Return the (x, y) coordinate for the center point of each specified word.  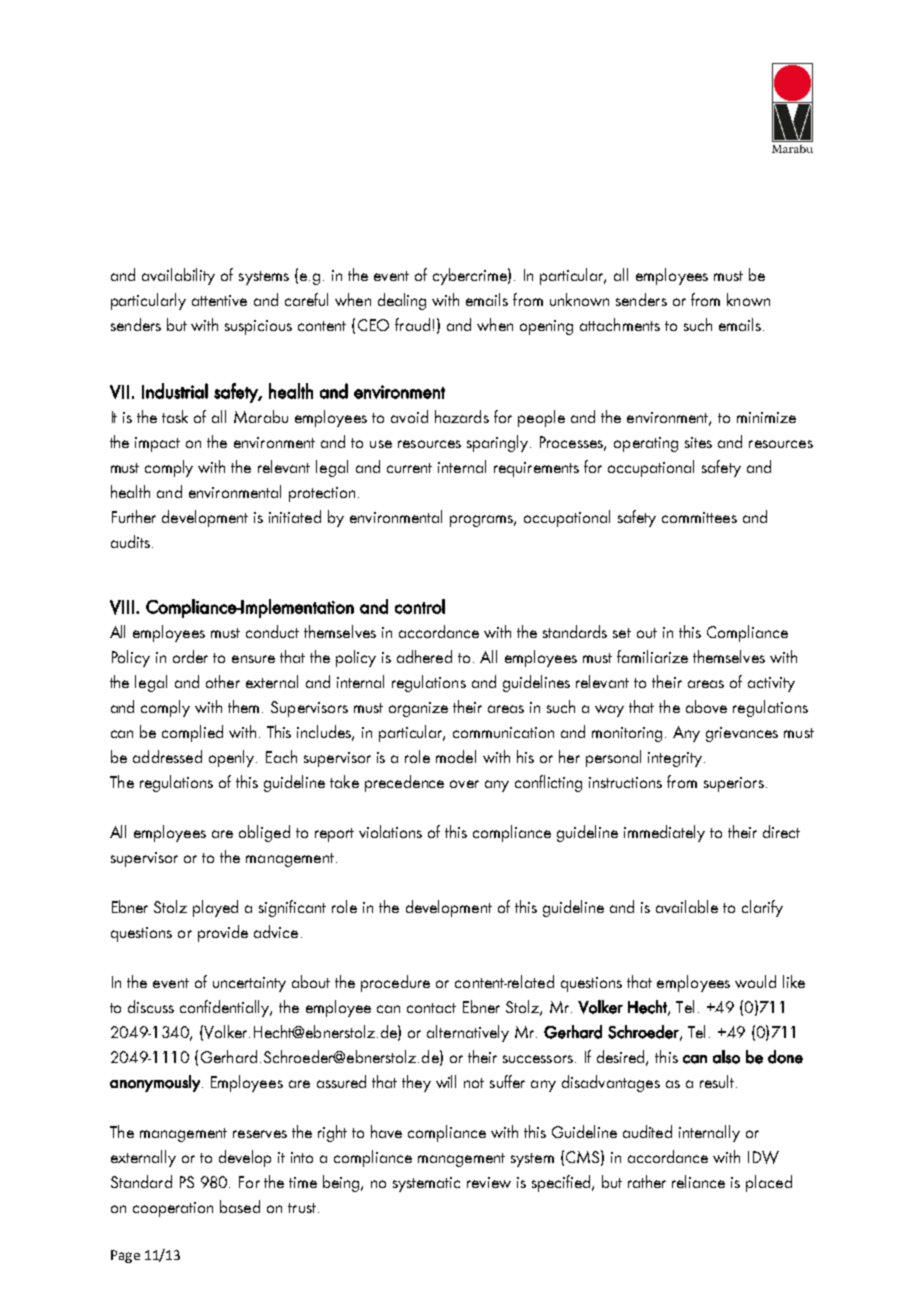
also (726, 1057)
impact (157, 444)
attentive (219, 300)
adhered (424, 656)
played (215, 908)
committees (699, 517)
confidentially (226, 1008)
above (706, 706)
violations (390, 831)
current (409, 468)
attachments (620, 324)
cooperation (173, 1209)
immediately (664, 833)
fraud (412, 324)
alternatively (468, 1033)
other (223, 681)
